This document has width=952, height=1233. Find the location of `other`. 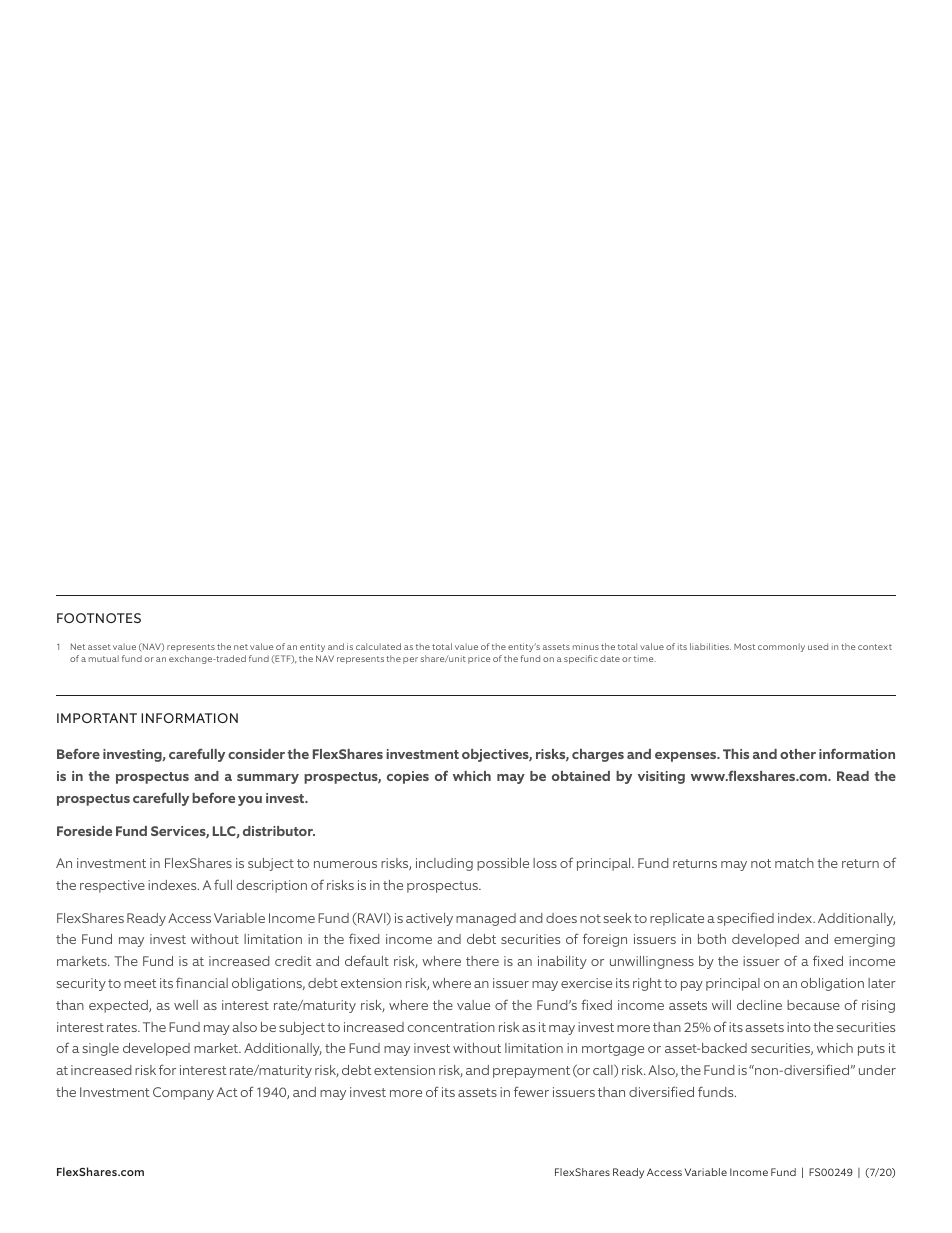

other is located at coordinates (798, 754).
